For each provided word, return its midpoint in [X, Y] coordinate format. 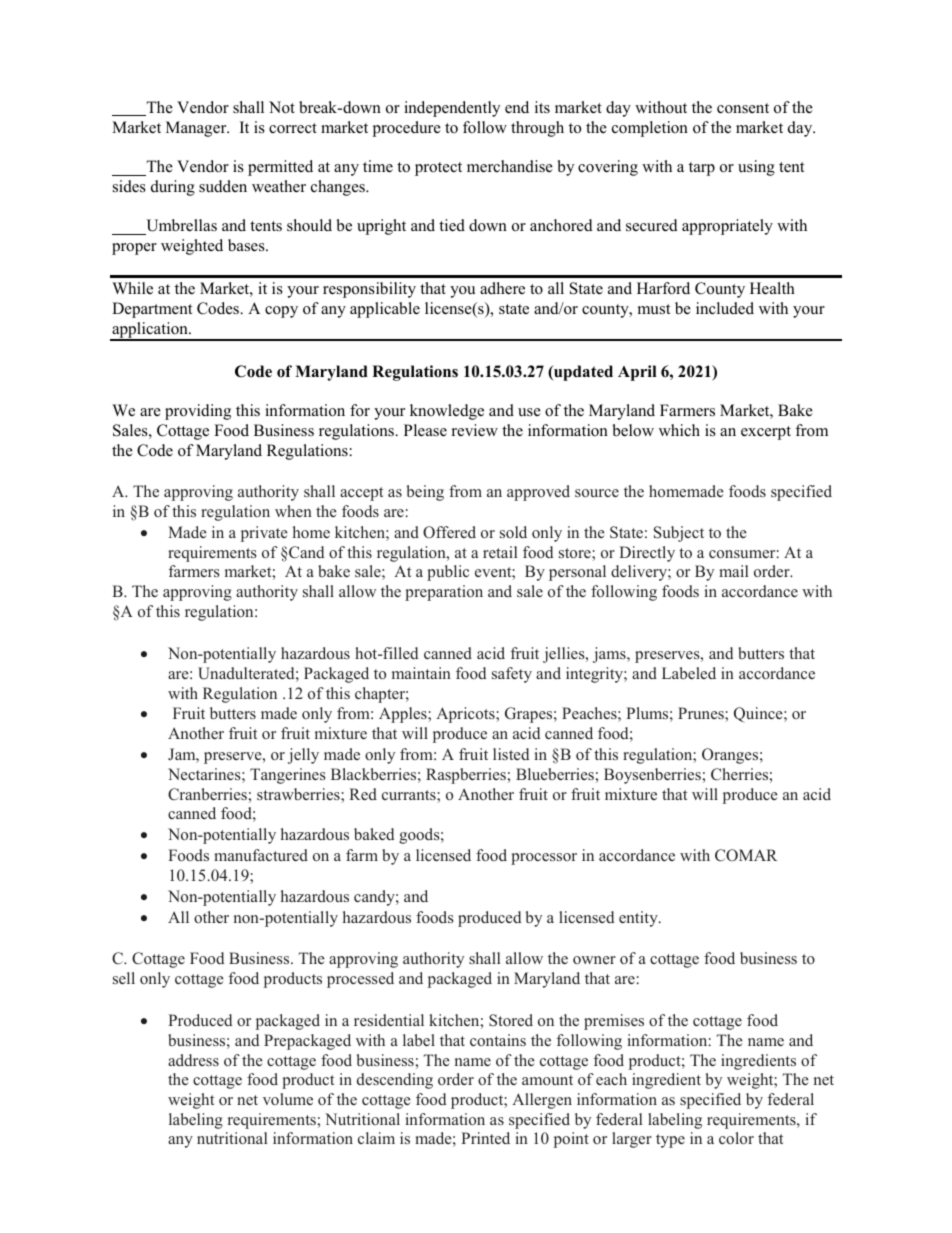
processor [544, 859]
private [264, 534]
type [670, 1141]
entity [639, 919]
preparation [444, 593]
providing [198, 412]
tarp [702, 169]
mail [733, 571]
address [193, 1060]
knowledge [447, 412]
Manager [197, 129]
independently [452, 109]
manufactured [261, 855]
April [637, 373]
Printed [485, 1138]
